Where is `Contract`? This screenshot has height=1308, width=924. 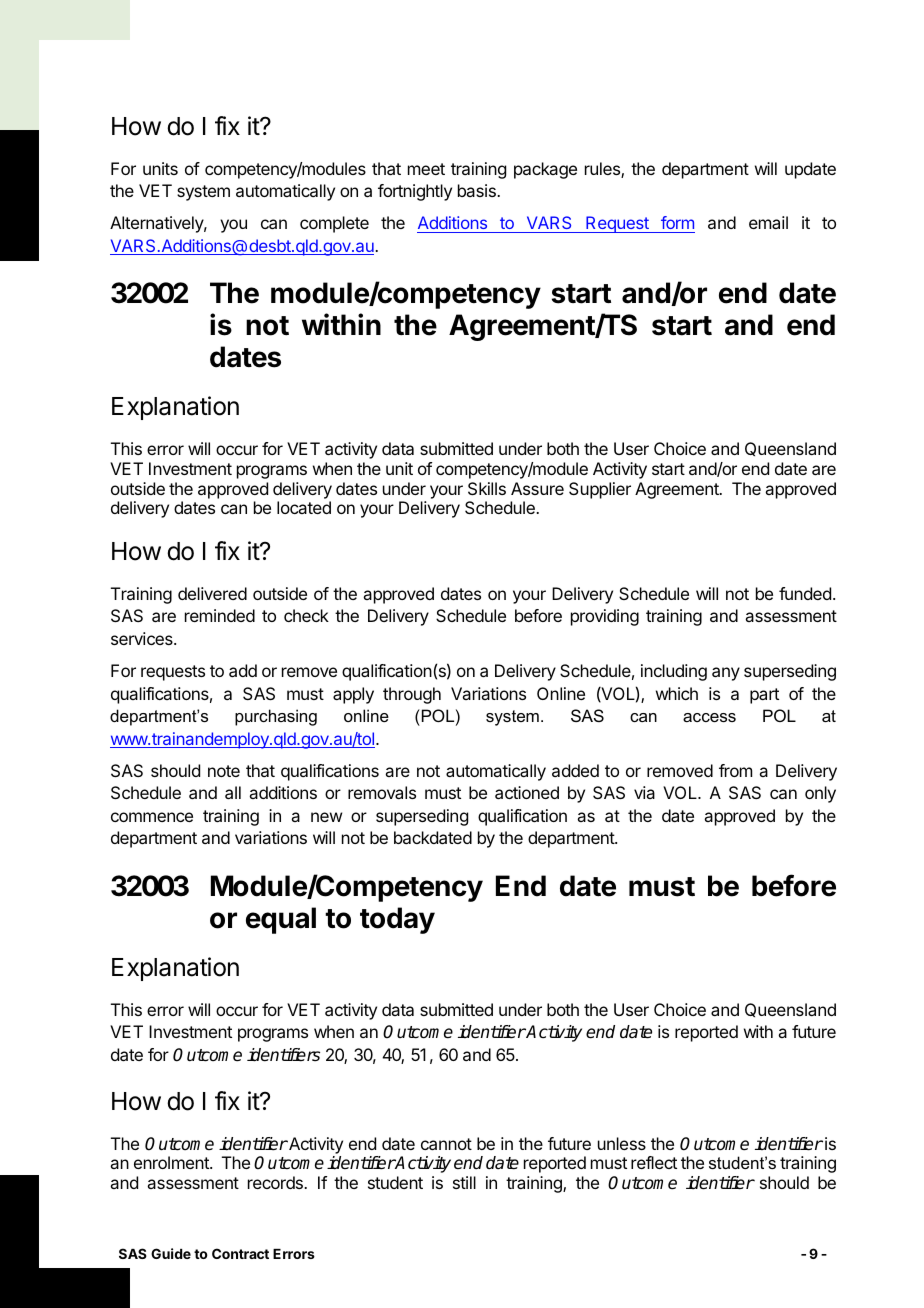 Contract is located at coordinates (240, 1253).
